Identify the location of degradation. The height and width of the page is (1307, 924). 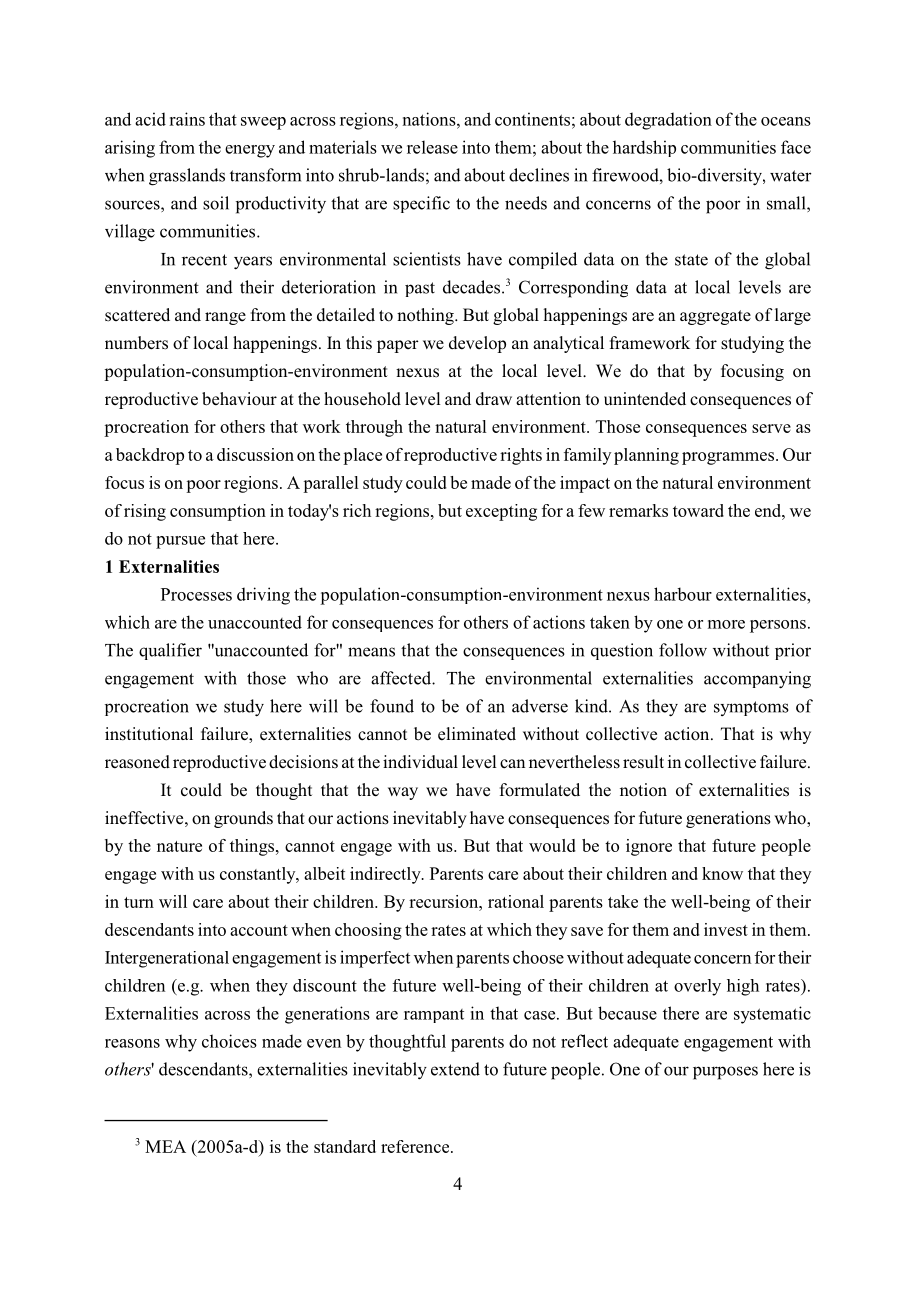
(668, 121).
